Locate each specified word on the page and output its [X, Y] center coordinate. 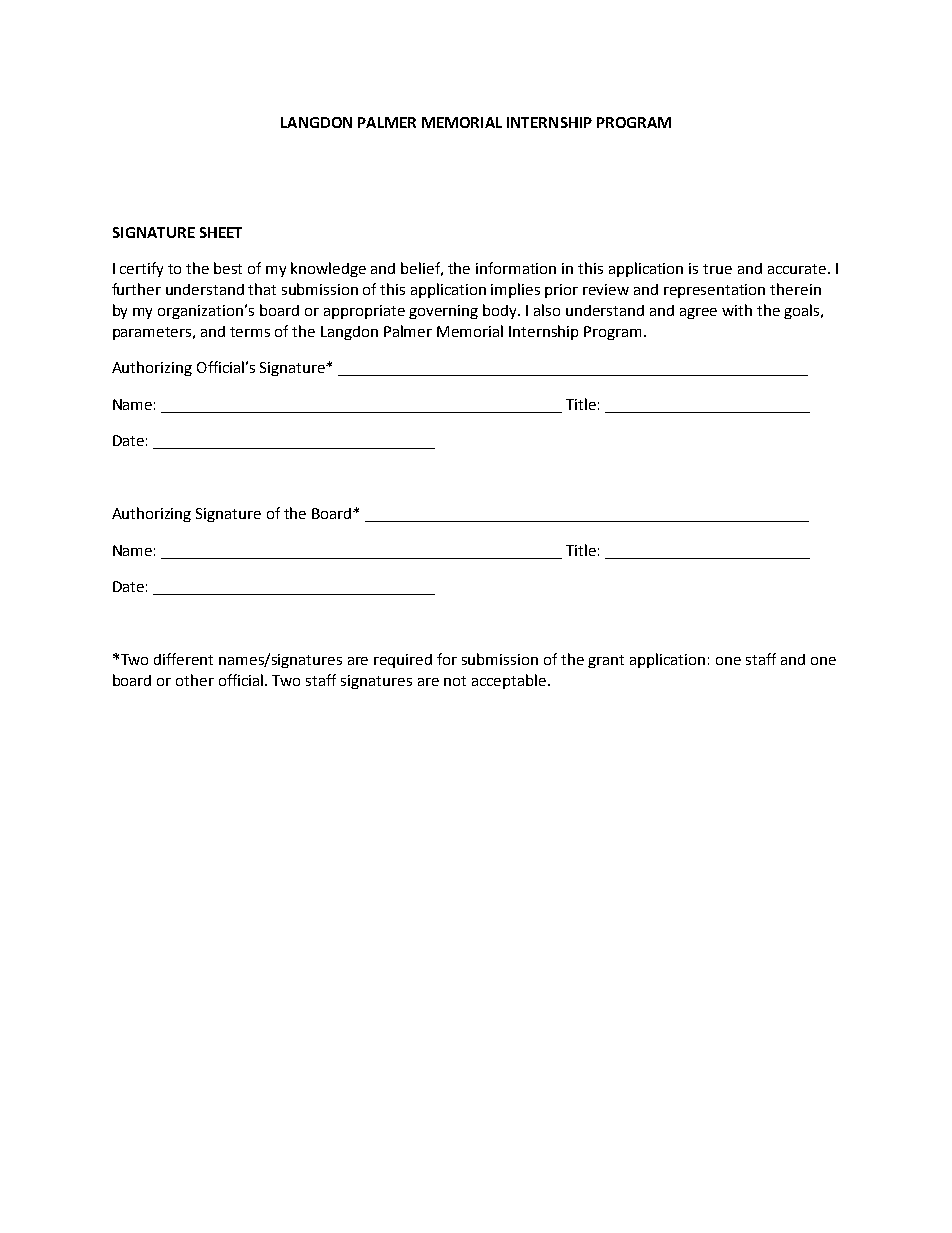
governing [443, 312]
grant [606, 661]
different [183, 659]
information [516, 268]
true [717, 269]
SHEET [221, 232]
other [195, 680]
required [403, 661]
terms [250, 332]
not [455, 681]
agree [698, 313]
